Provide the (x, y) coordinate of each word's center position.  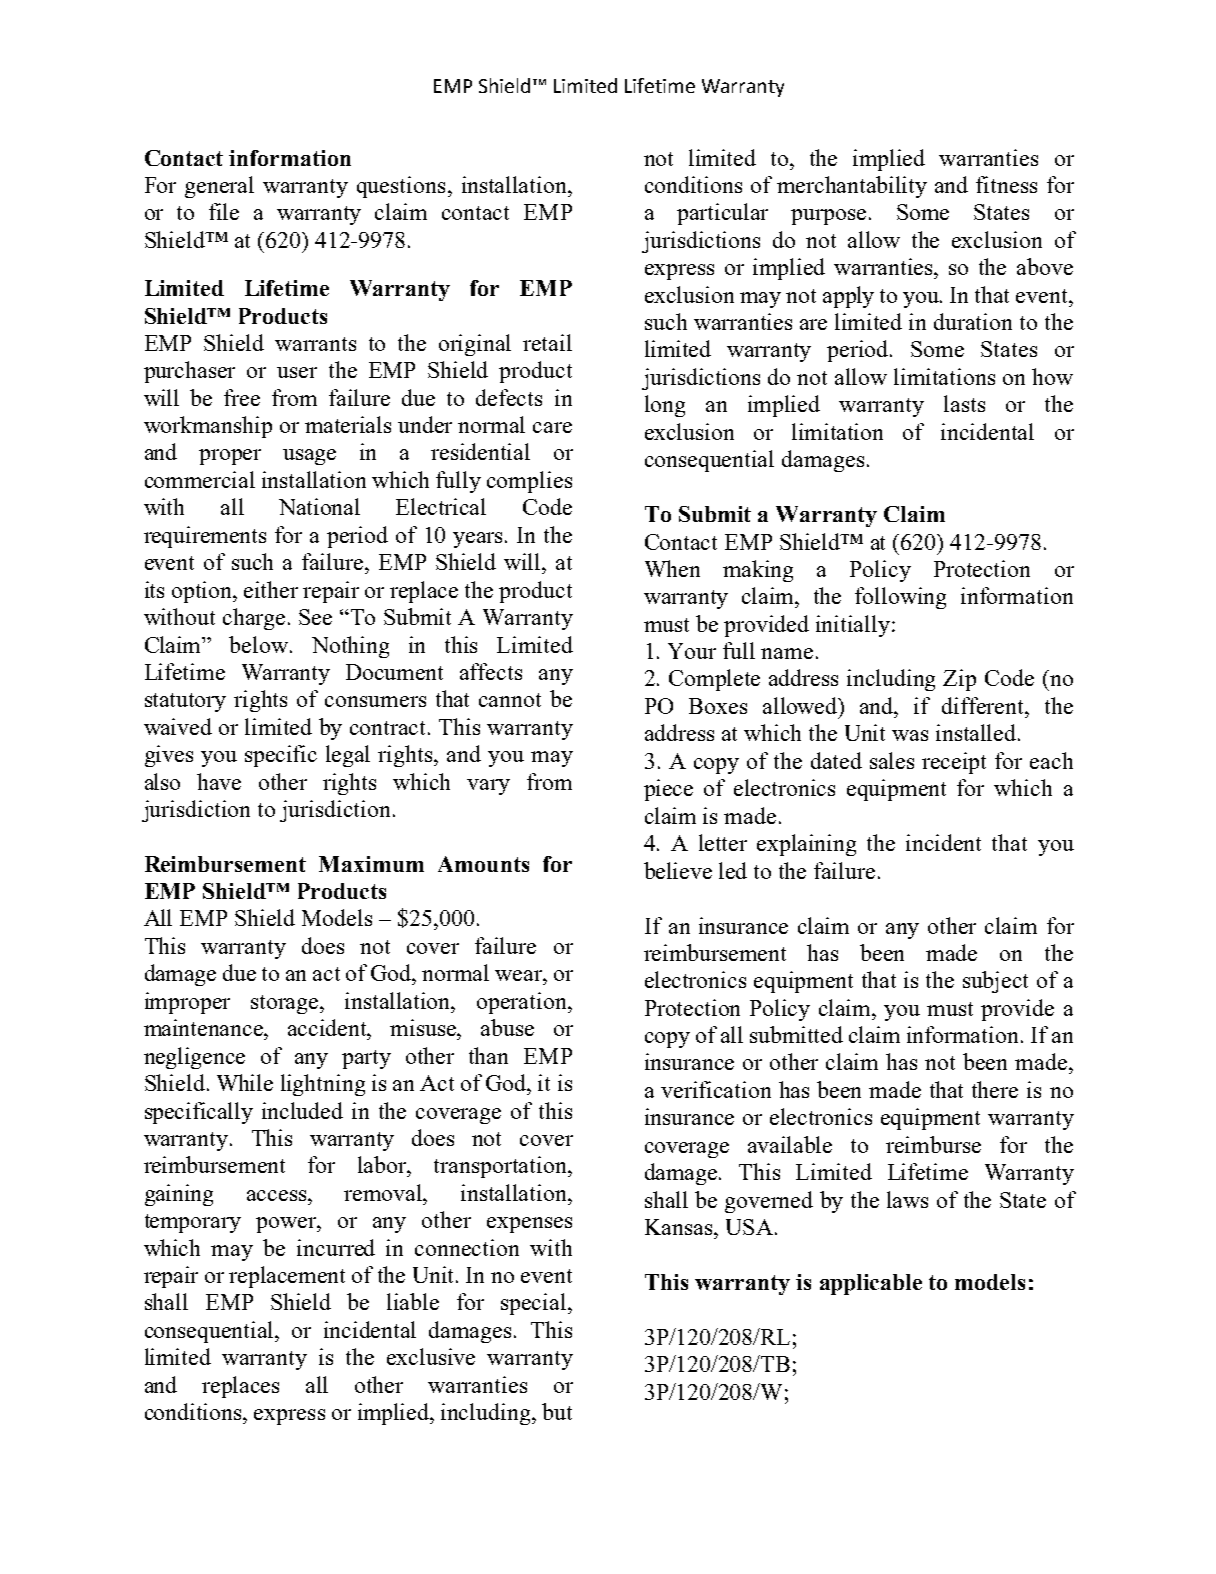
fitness (1006, 184)
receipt (954, 763)
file (224, 211)
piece (668, 790)
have (219, 781)
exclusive (431, 1356)
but (557, 1411)
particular (722, 214)
